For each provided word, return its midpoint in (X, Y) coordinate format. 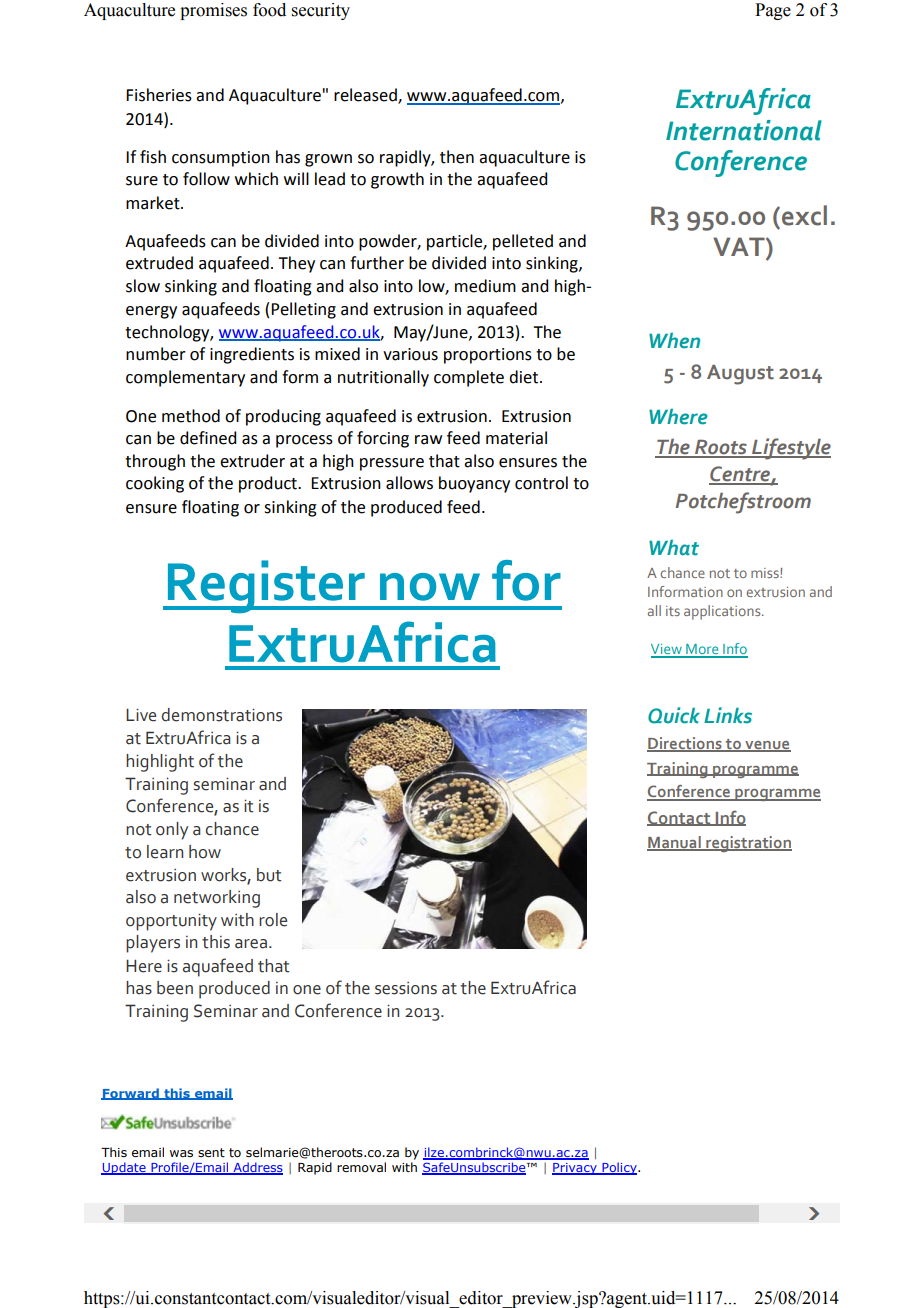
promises (213, 11)
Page (773, 11)
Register (266, 586)
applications (723, 612)
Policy (619, 1168)
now (430, 587)
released (366, 96)
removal (361, 1167)
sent (211, 1152)
